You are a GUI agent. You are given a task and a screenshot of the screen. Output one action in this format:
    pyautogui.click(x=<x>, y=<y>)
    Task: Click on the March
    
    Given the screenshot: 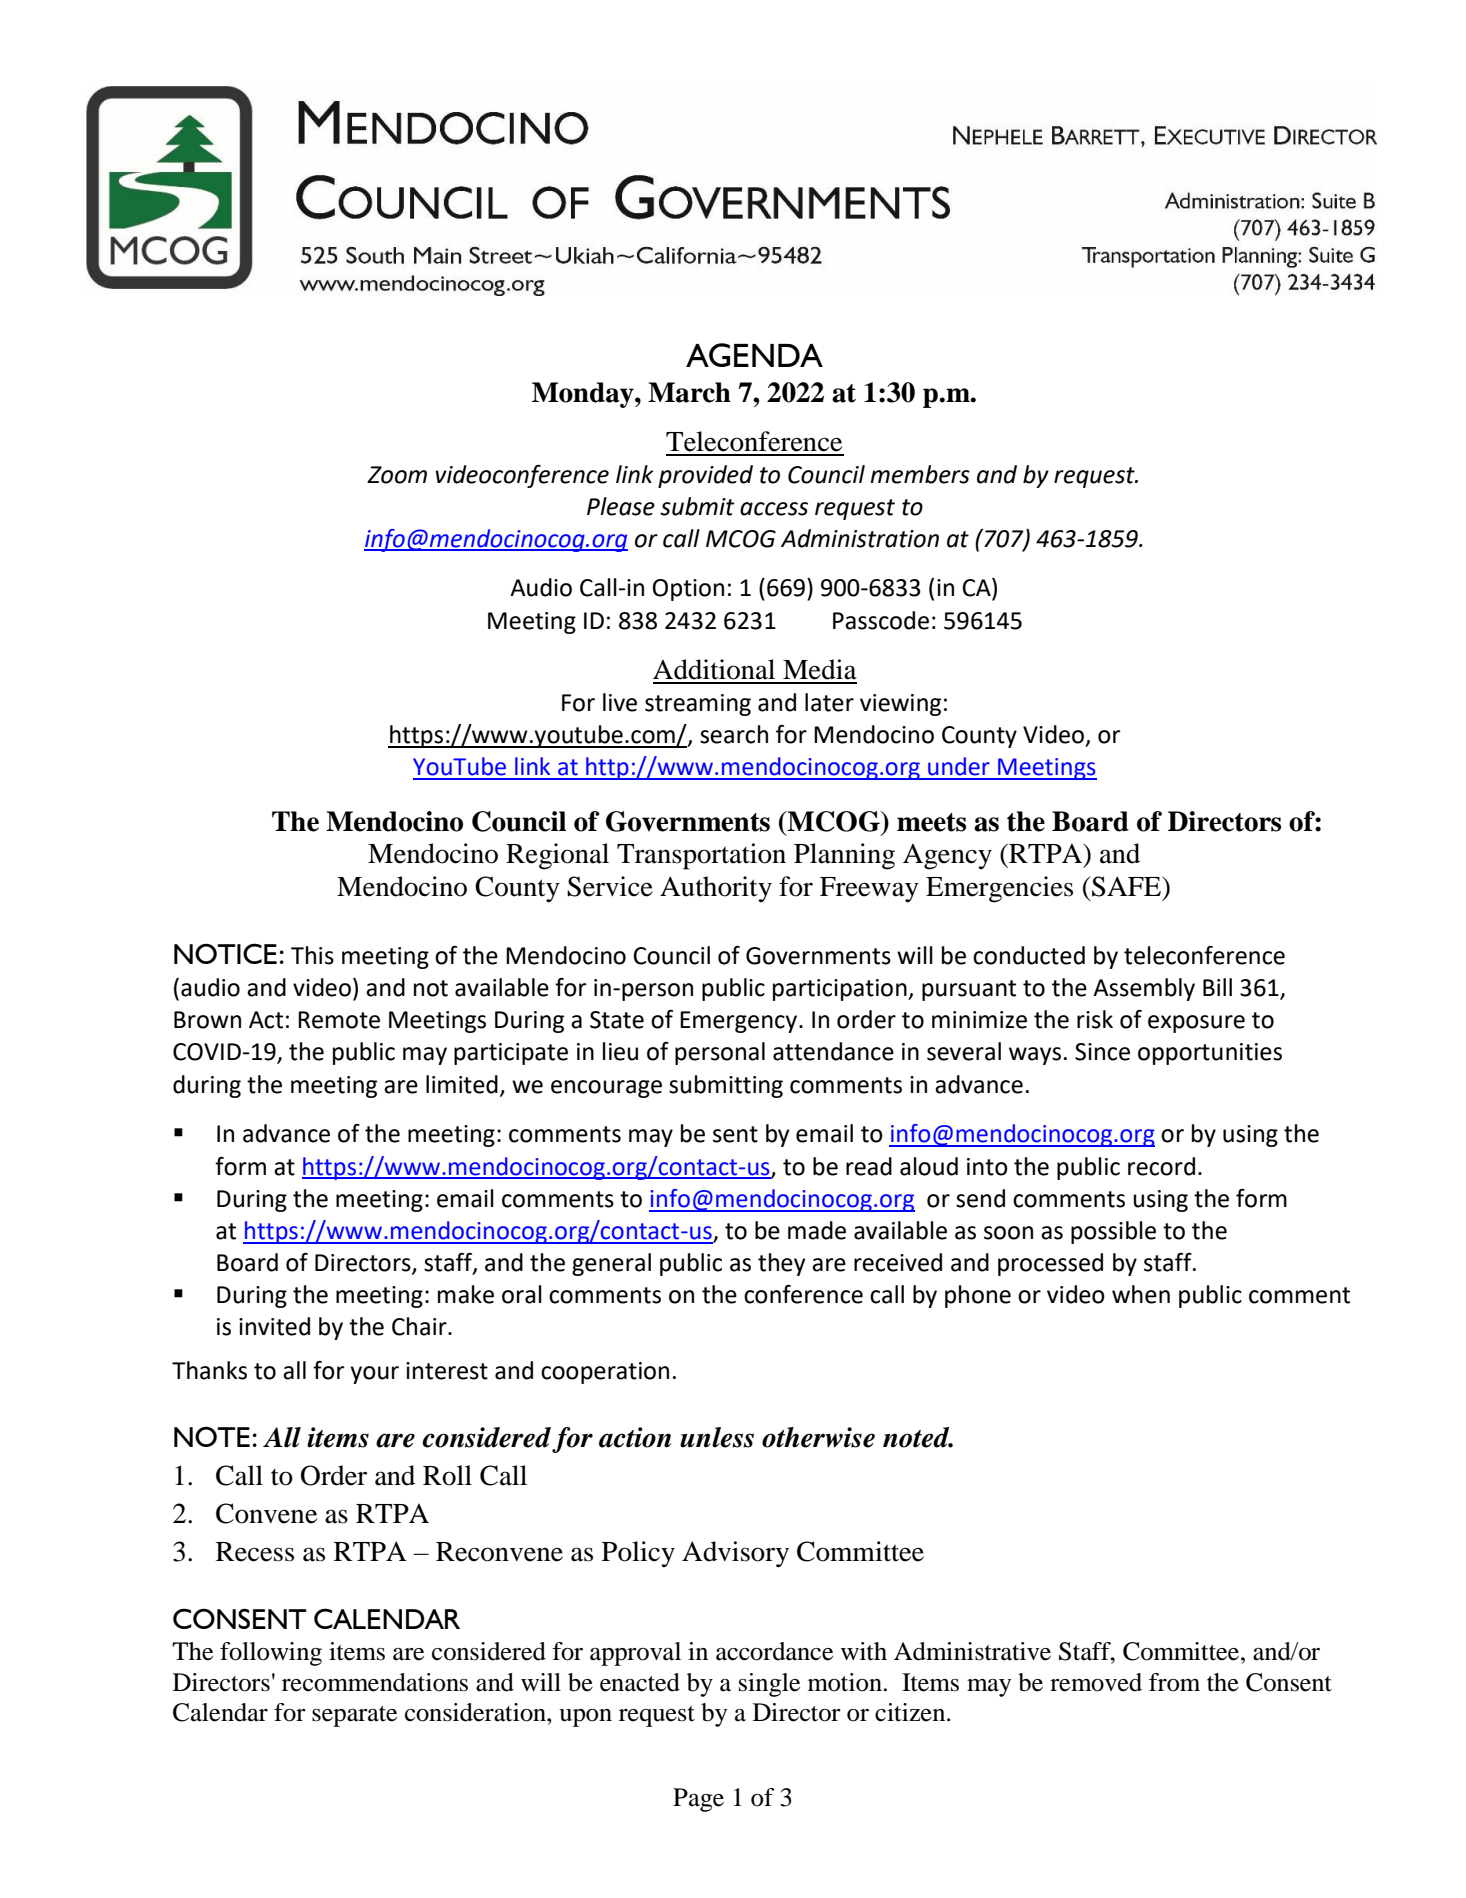 What is the action you would take?
    pyautogui.click(x=689, y=392)
